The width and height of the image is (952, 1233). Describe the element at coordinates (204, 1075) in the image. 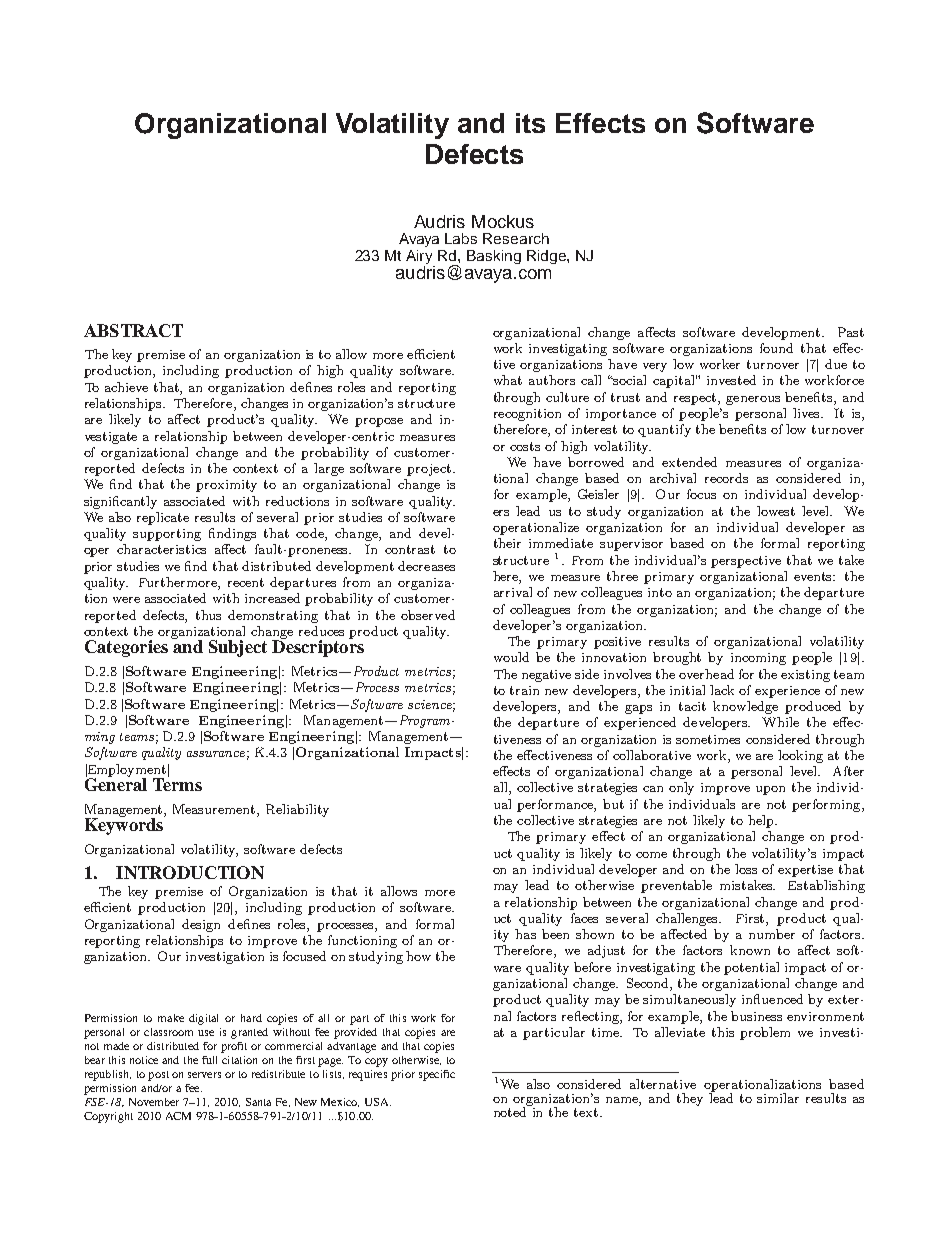

I see `servers` at that location.
